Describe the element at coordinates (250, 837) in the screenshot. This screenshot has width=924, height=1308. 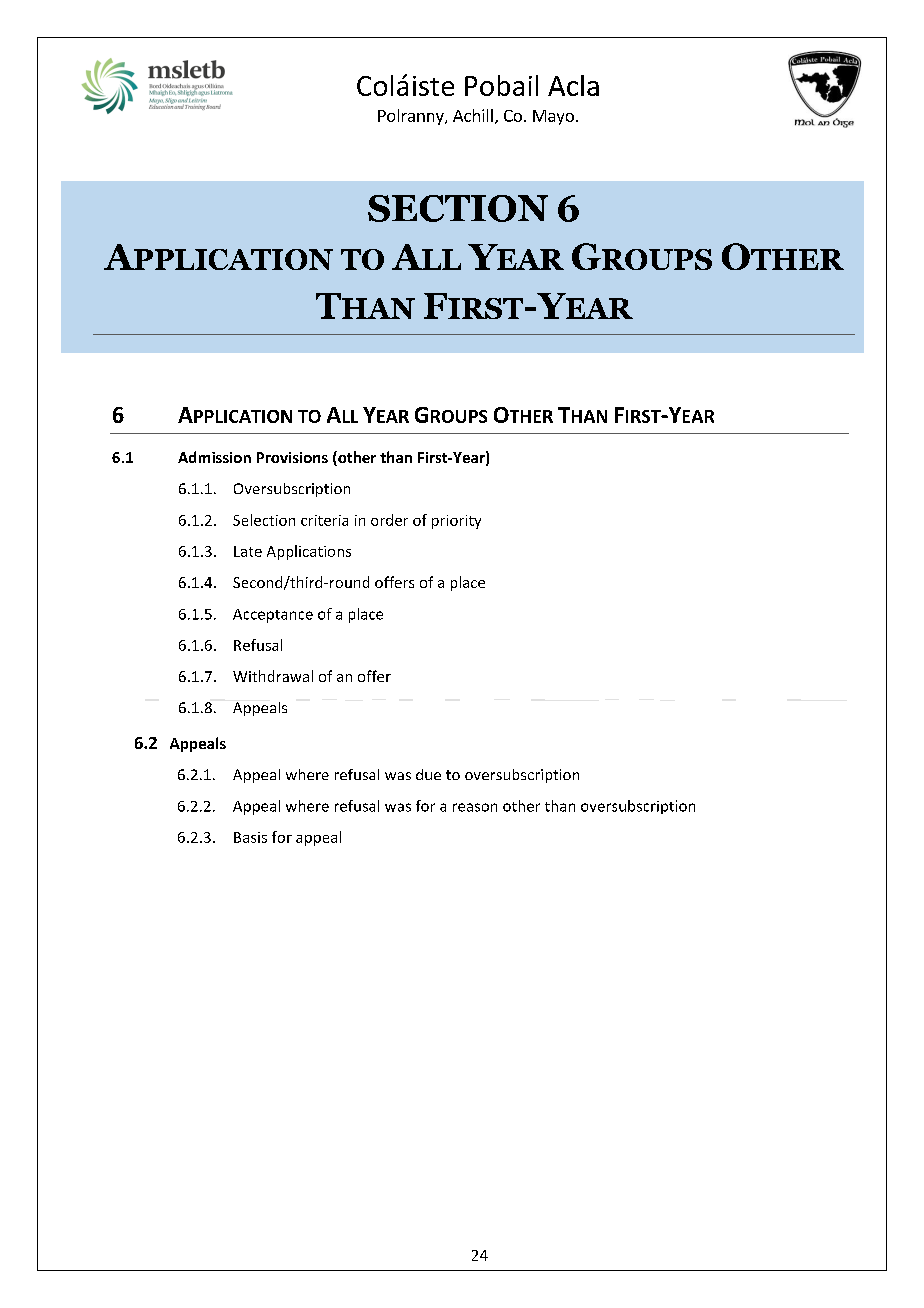
I see `Basis` at that location.
